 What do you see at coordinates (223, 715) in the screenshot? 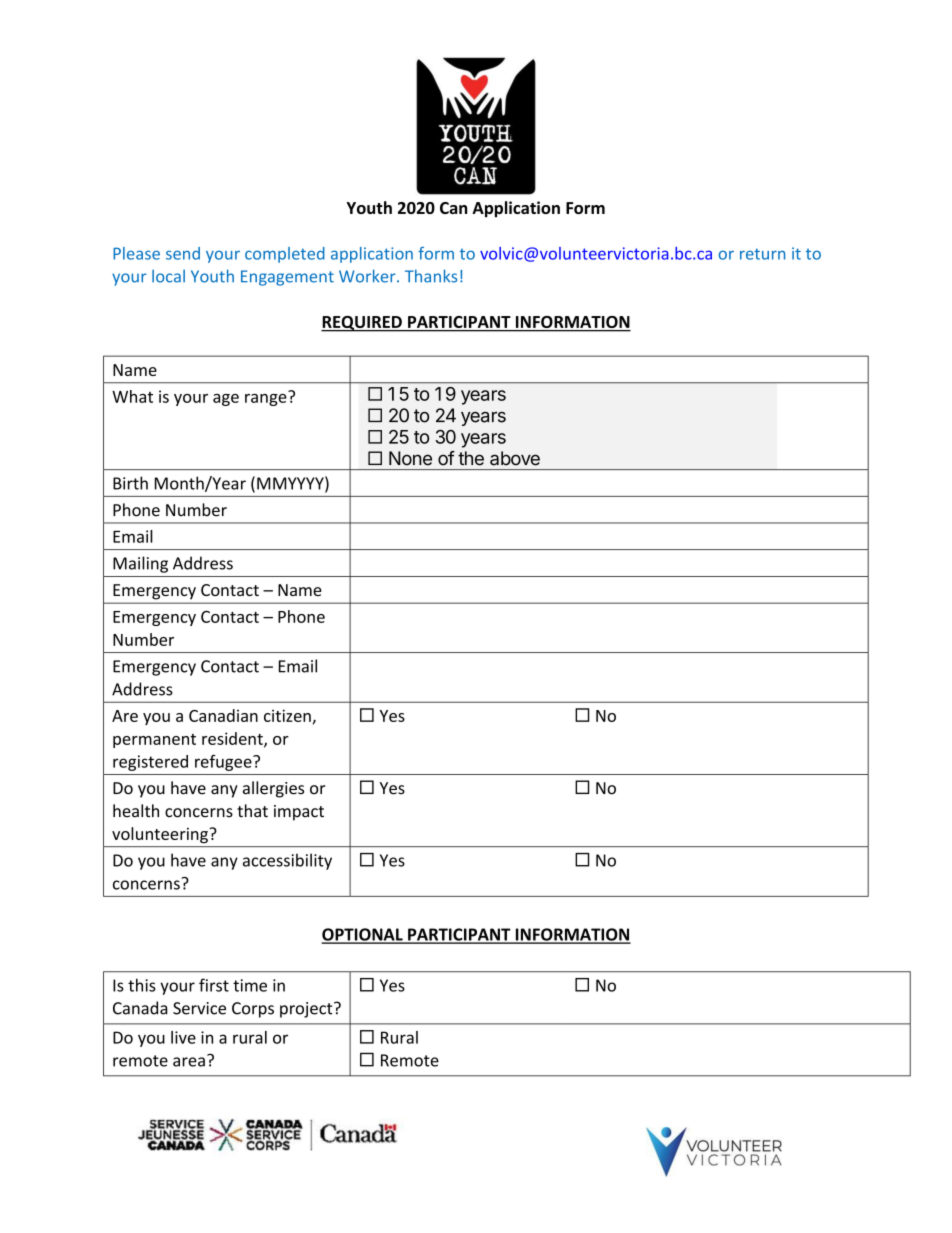
I see `Canadian` at bounding box center [223, 715].
